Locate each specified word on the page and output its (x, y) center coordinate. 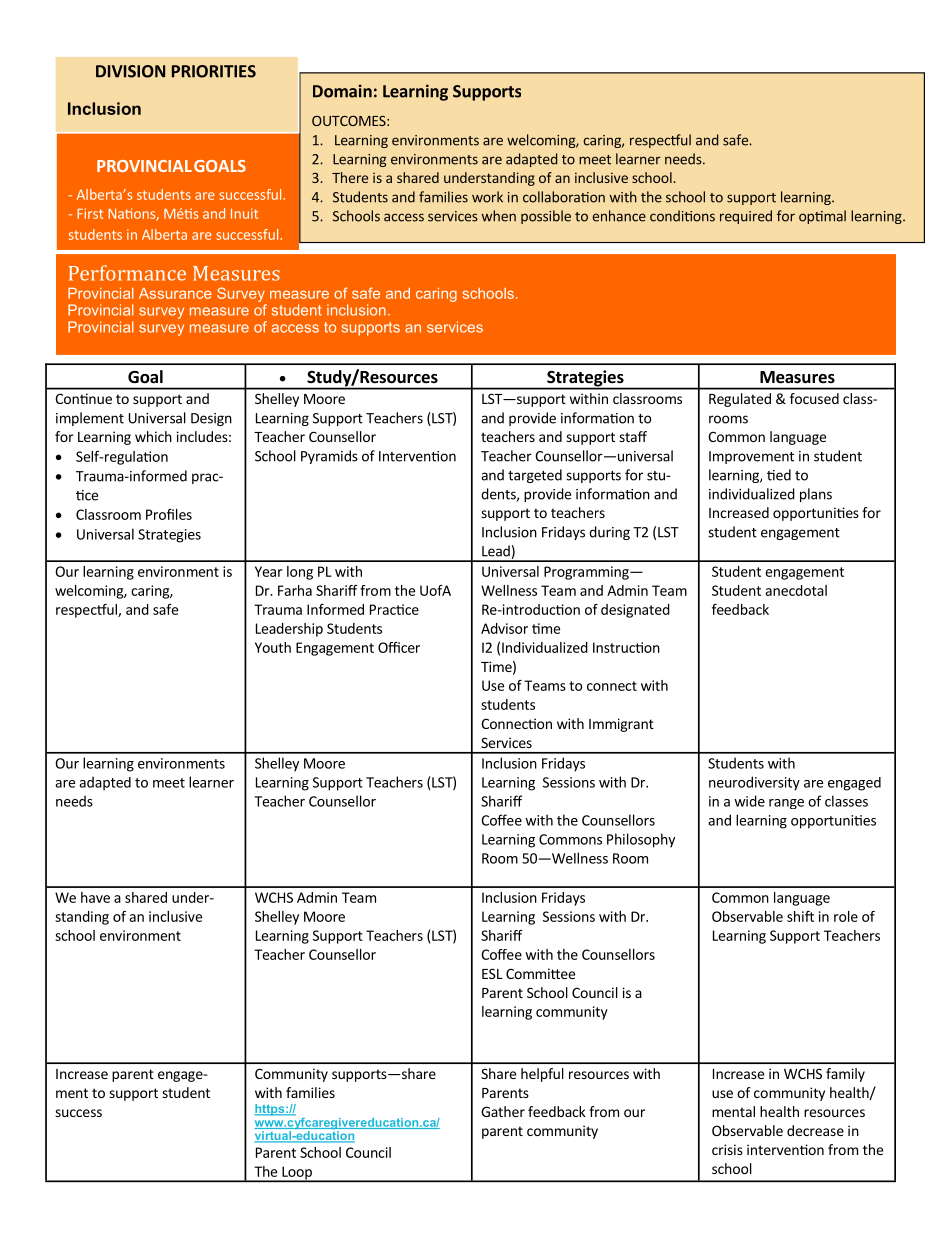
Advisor (504, 628)
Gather (503, 1111)
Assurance (175, 293)
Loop (297, 1174)
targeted (535, 476)
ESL (492, 973)
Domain (342, 91)
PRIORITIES (214, 71)
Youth (273, 647)
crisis (727, 1149)
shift (800, 916)
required (746, 217)
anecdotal (796, 590)
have (95, 897)
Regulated (740, 400)
